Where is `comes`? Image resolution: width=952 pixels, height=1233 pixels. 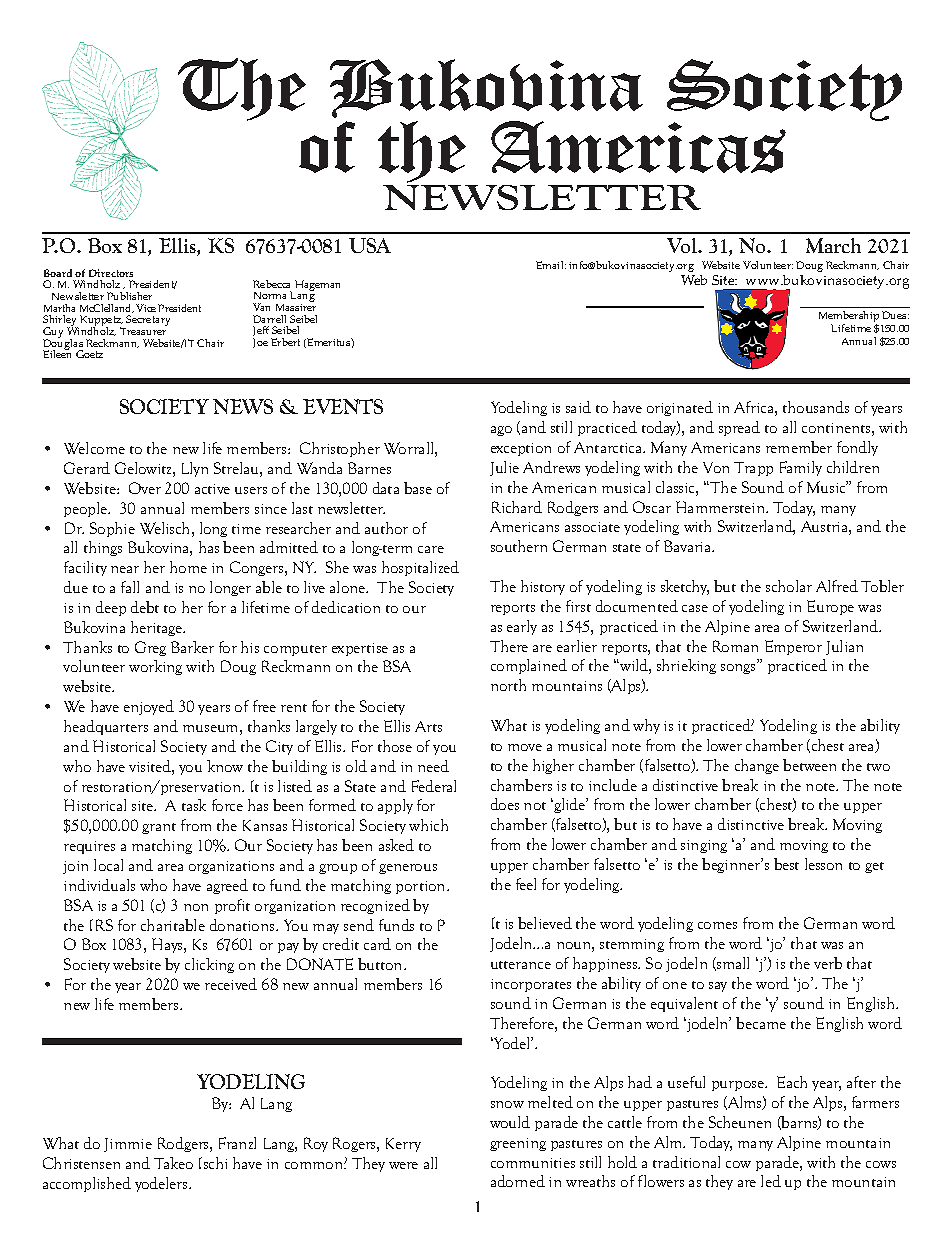 comes is located at coordinates (717, 925).
